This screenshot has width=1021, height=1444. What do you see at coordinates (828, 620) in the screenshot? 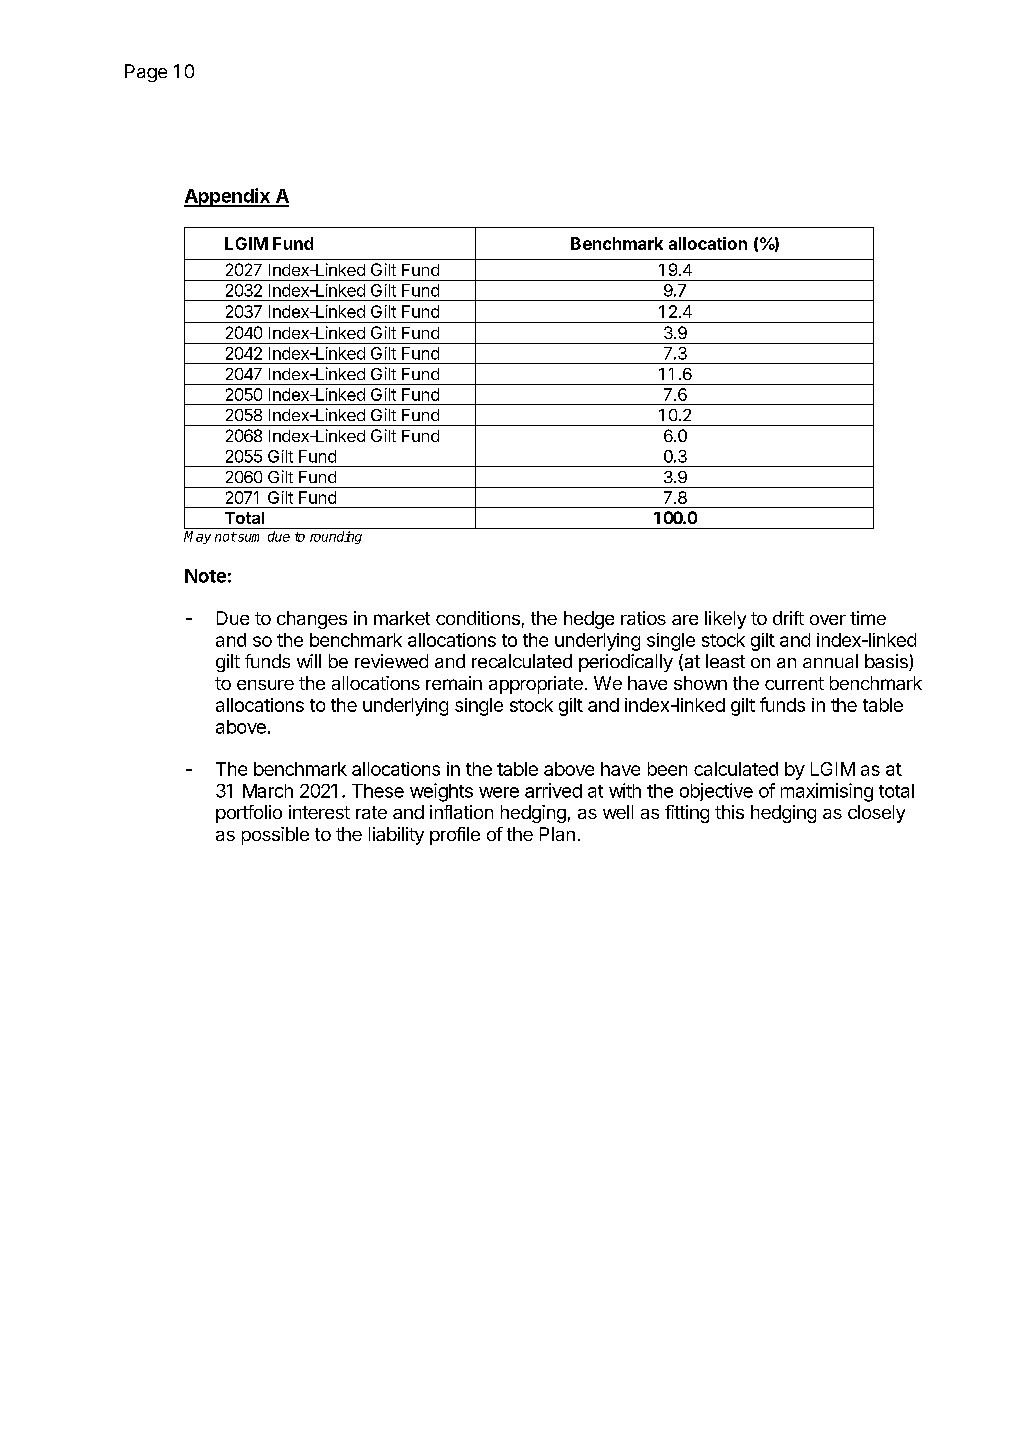
I see `over` at bounding box center [828, 620].
